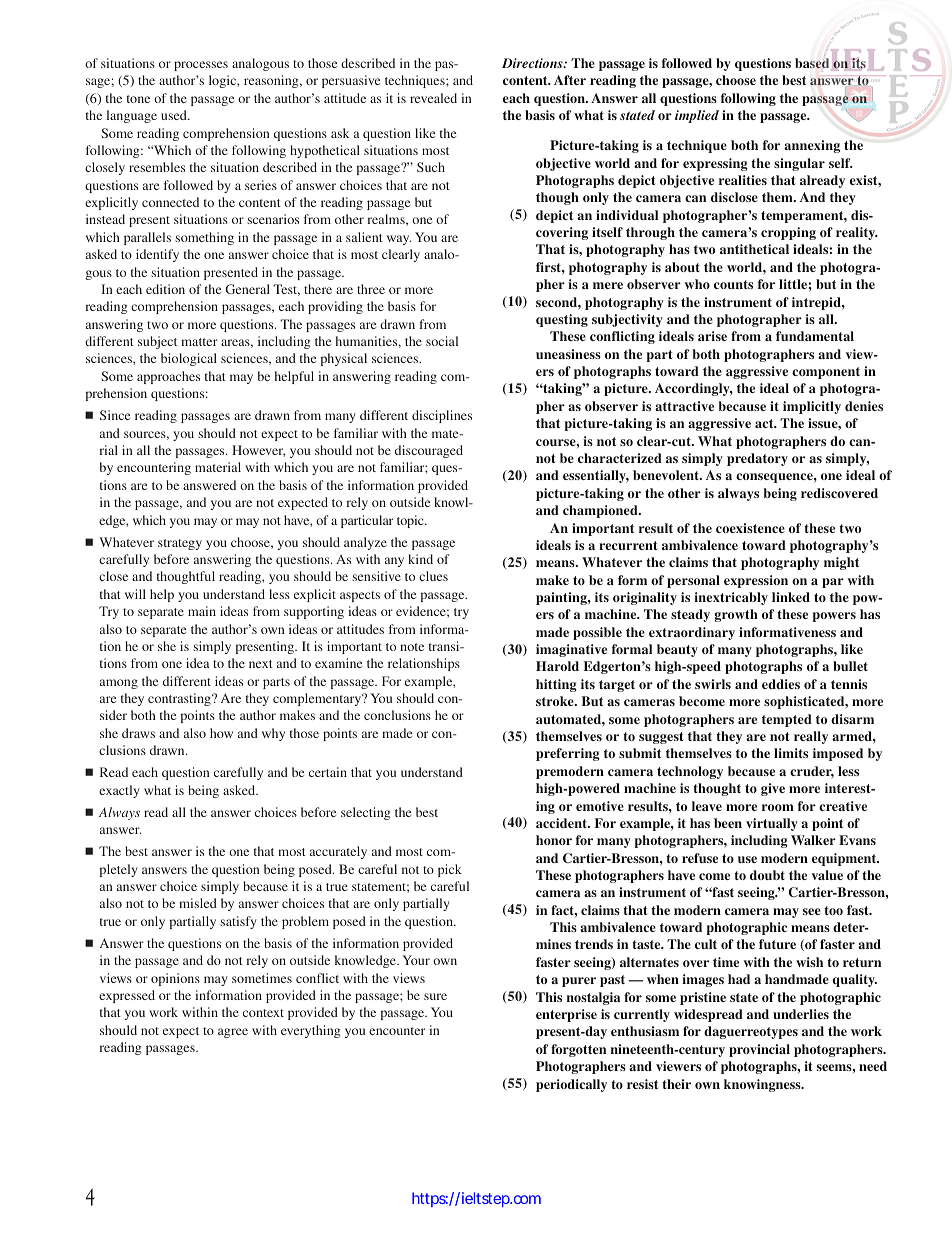  I want to click on social, so click(442, 341).
